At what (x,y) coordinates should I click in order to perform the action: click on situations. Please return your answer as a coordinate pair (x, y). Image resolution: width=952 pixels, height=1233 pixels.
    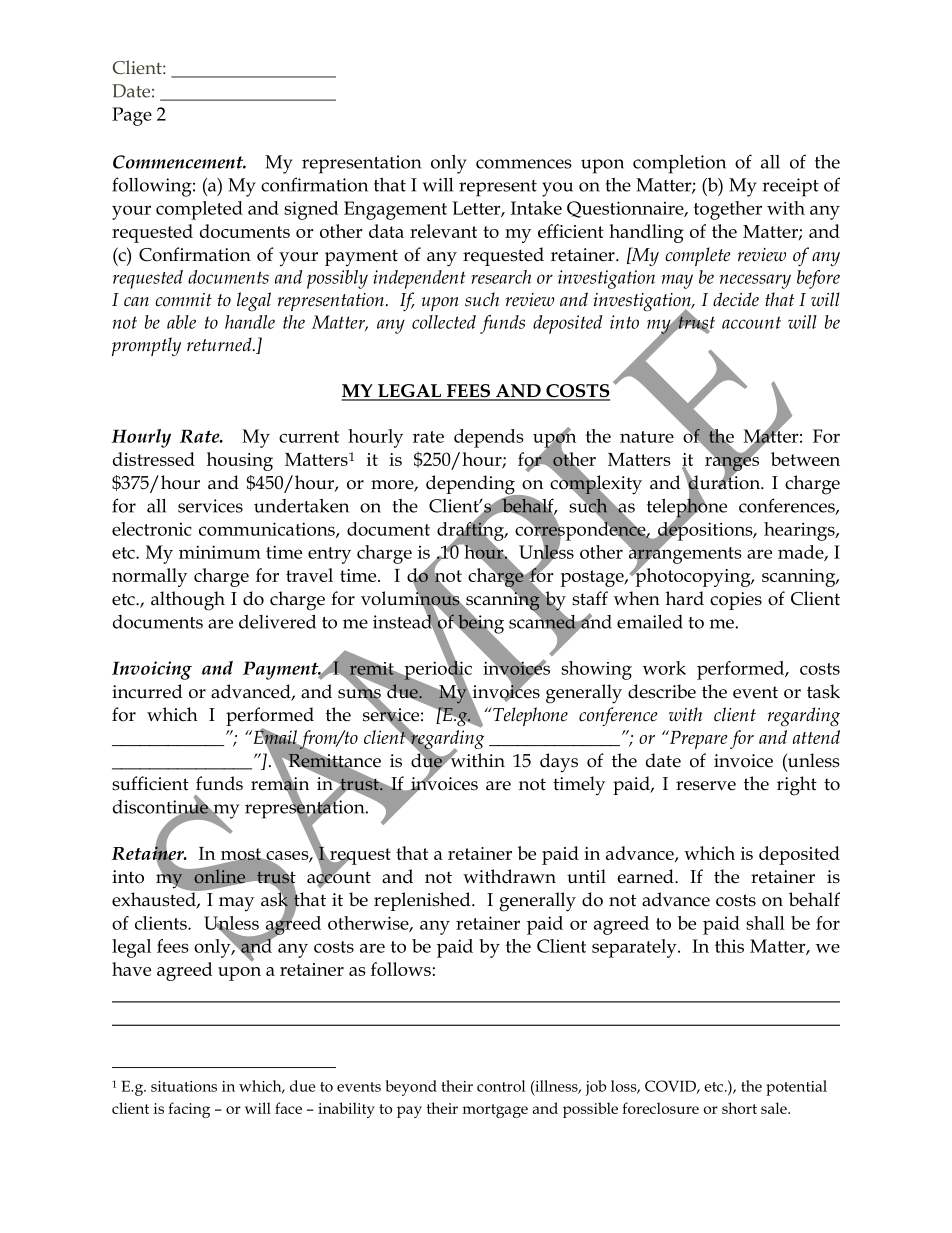
    Looking at the image, I should click on (184, 1086).
